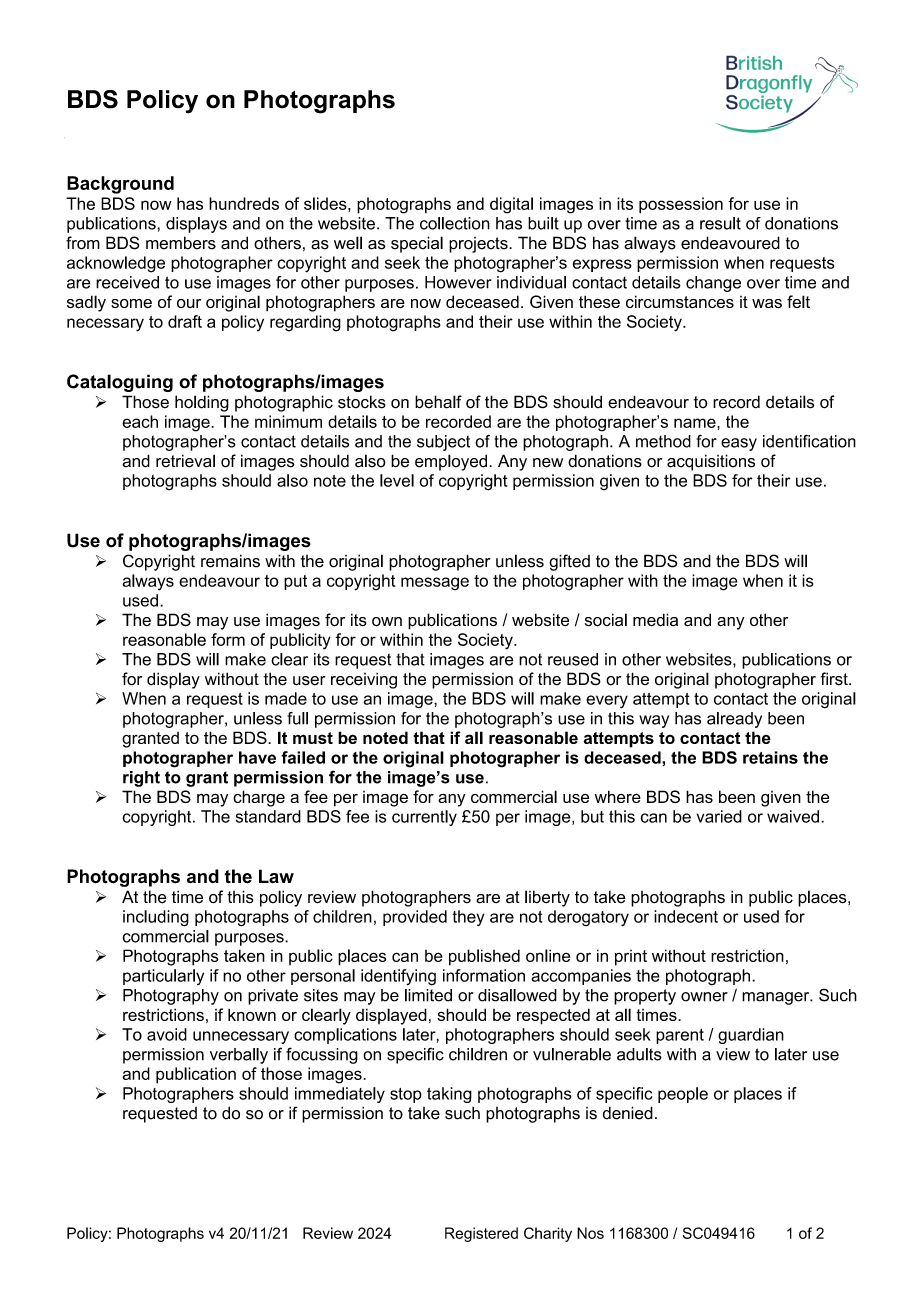 Image resolution: width=924 pixels, height=1308 pixels. Describe the element at coordinates (364, 680) in the page. I see `receiving` at that location.
